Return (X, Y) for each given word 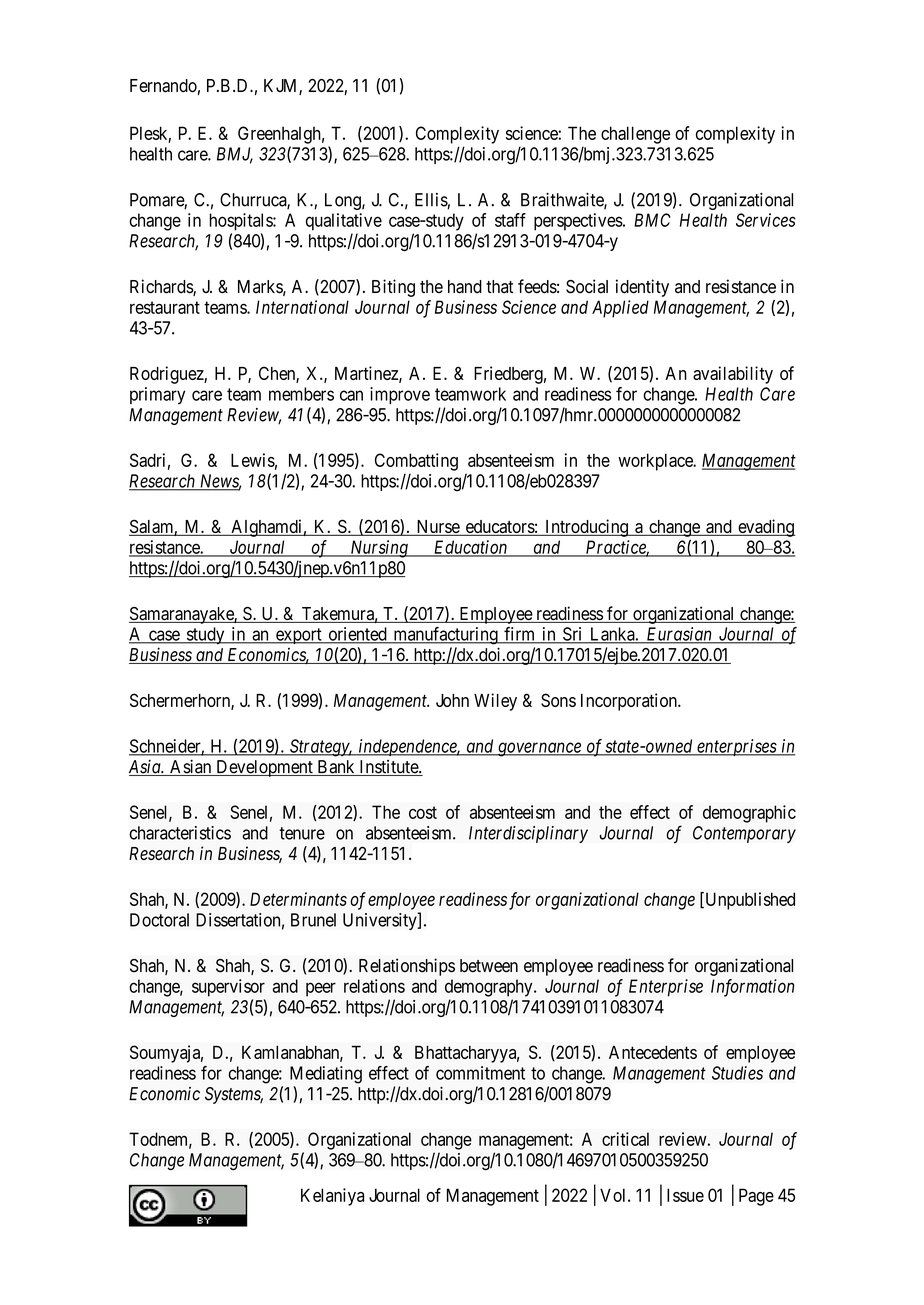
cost (423, 812)
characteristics (180, 833)
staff (510, 220)
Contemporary (744, 834)
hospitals (242, 222)
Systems (234, 1095)
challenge (635, 135)
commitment (480, 1073)
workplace (656, 462)
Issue (685, 1195)
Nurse (437, 528)
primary (157, 395)
